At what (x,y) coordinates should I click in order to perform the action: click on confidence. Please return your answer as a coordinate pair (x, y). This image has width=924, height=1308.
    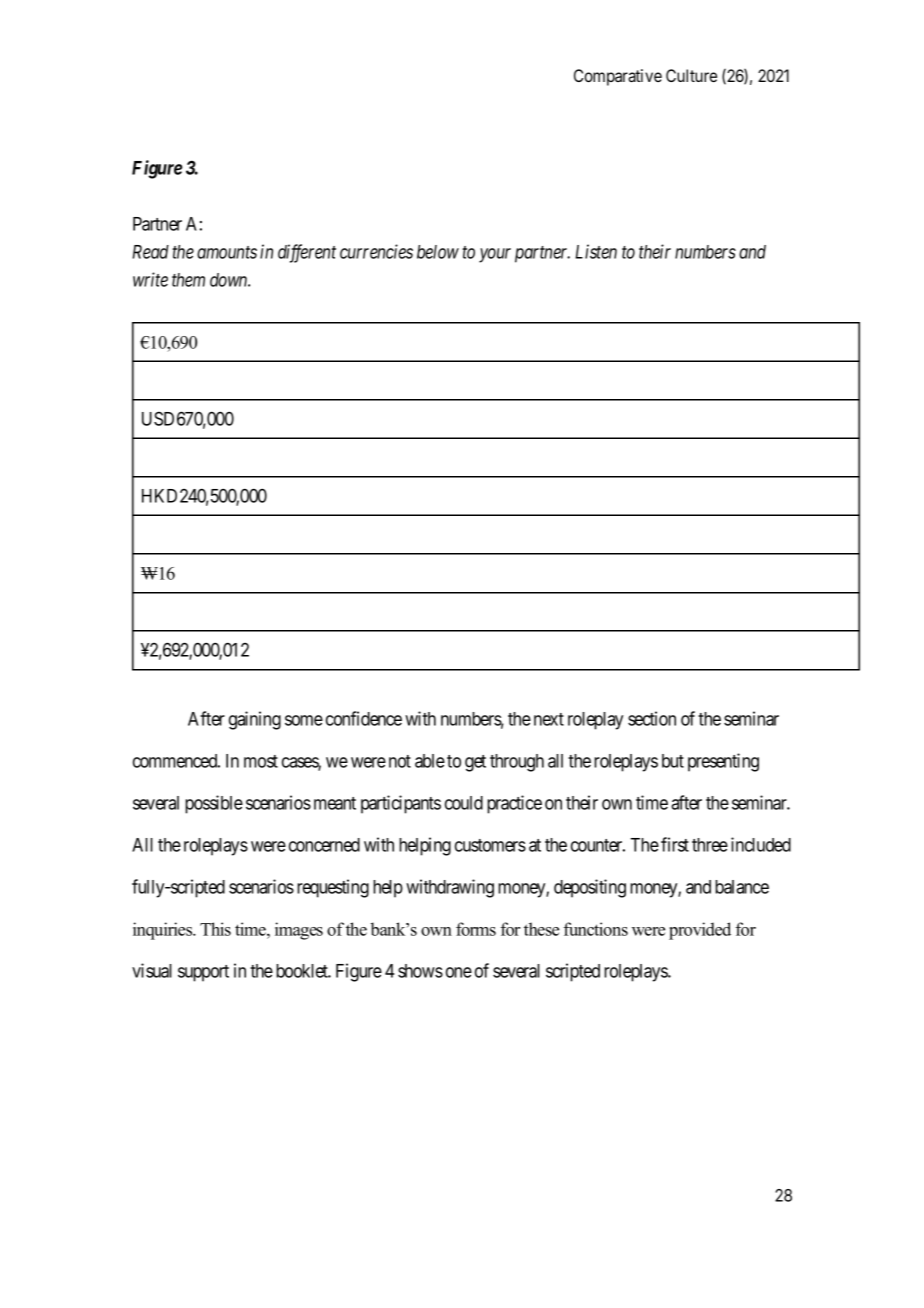
    Looking at the image, I should click on (364, 718).
